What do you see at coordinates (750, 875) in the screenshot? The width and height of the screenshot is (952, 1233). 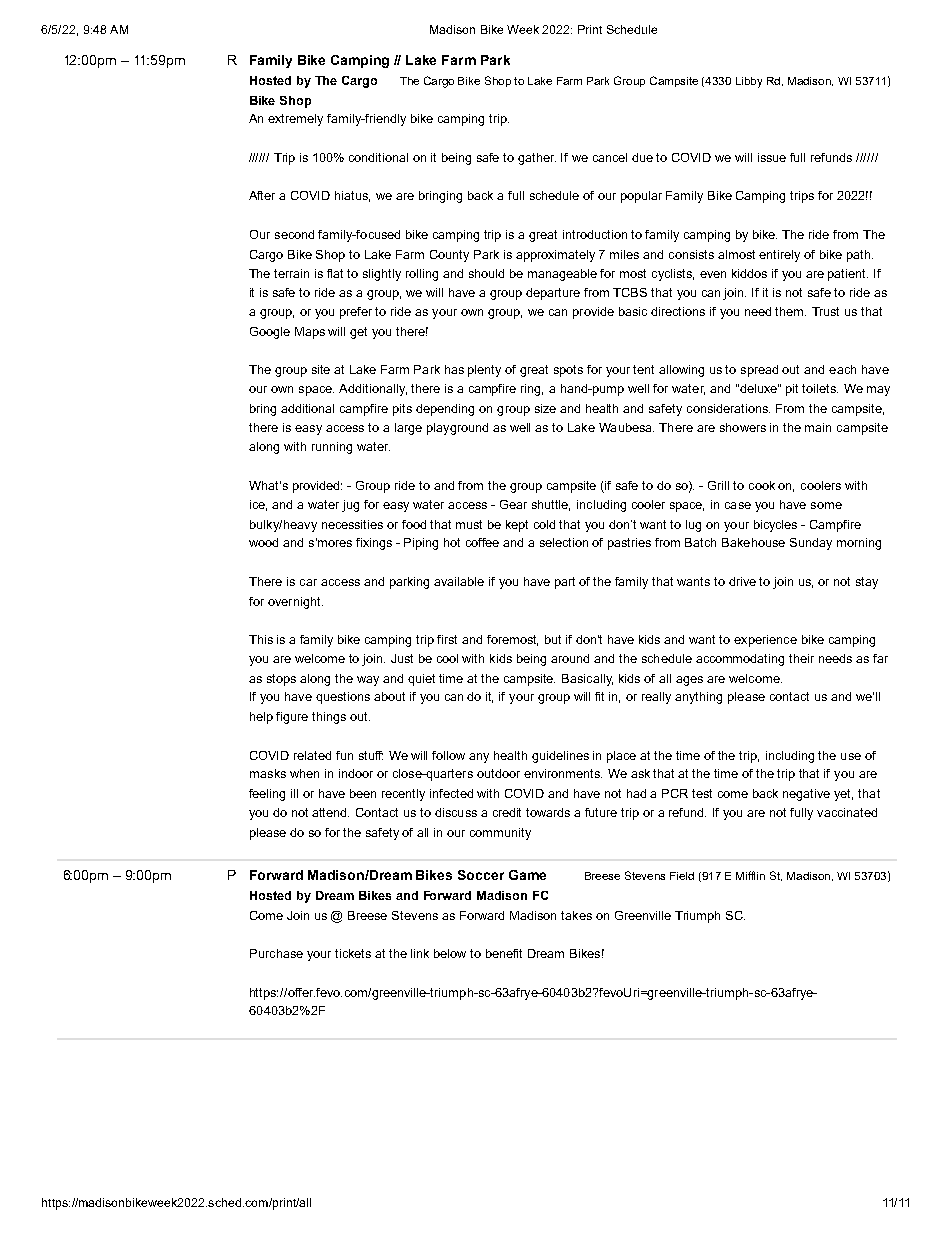 I see `Mifflin` at bounding box center [750, 875].
